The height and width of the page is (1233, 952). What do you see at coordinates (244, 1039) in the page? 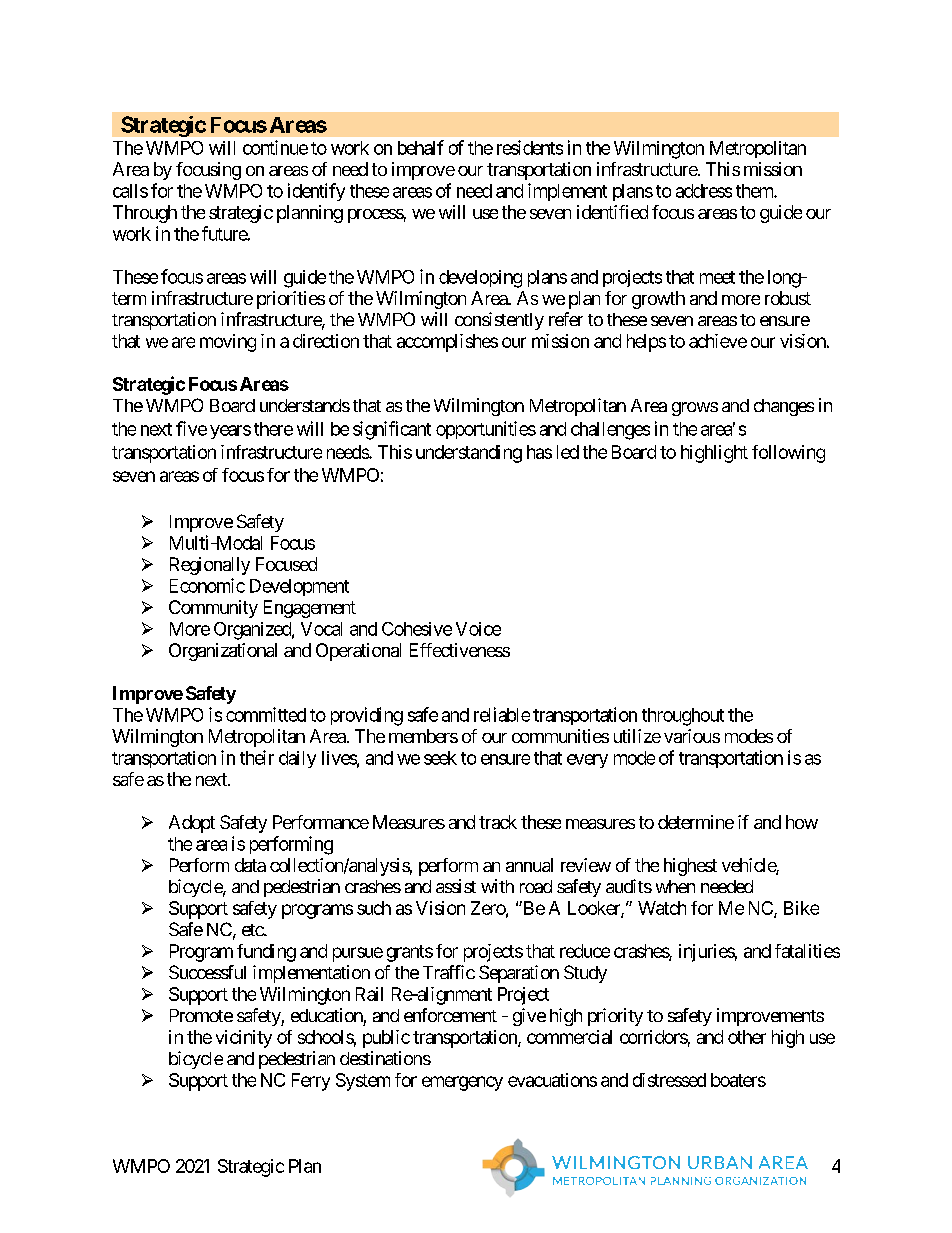
I see `vicinity` at bounding box center [244, 1039].
